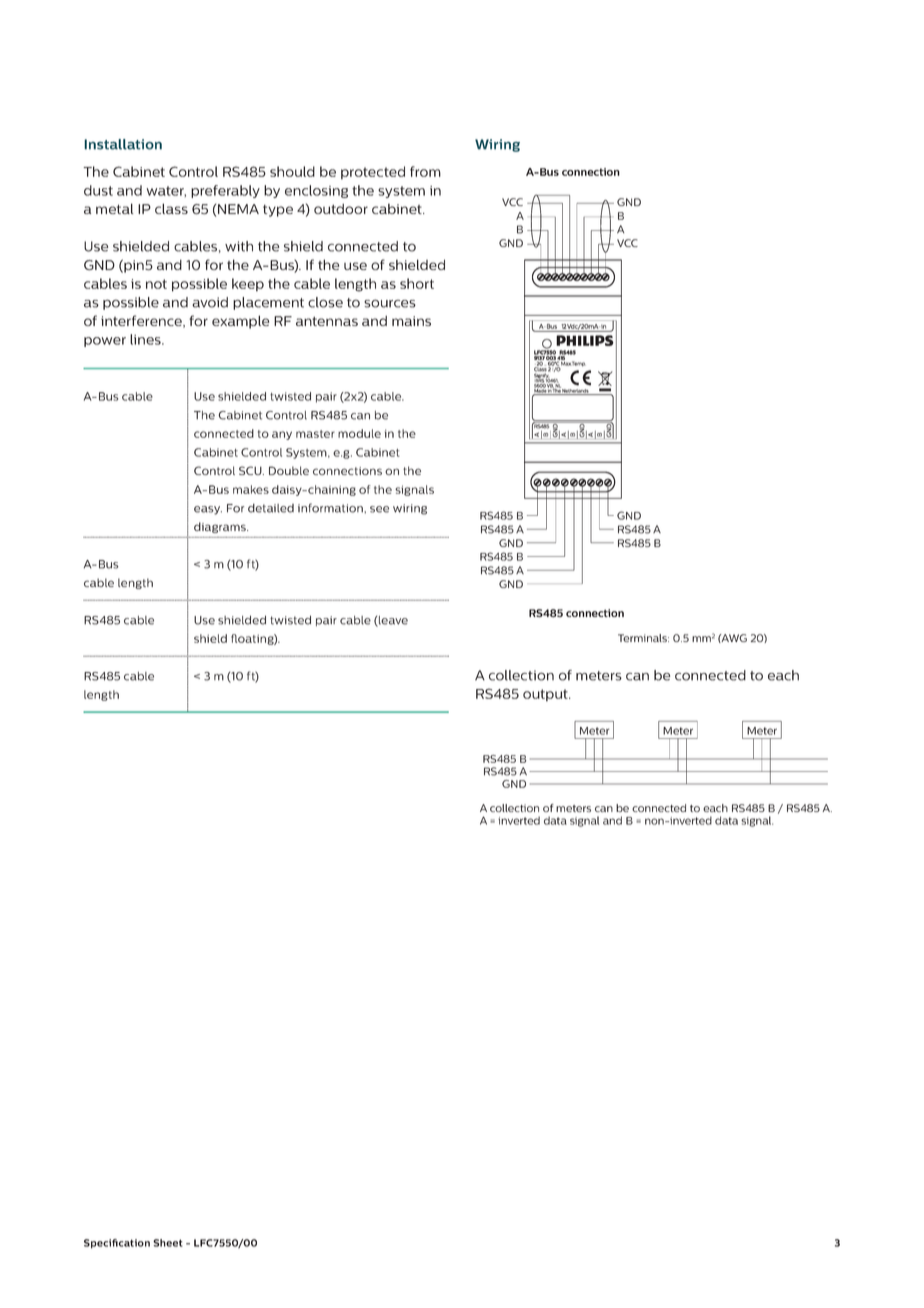 The height and width of the screenshot is (1308, 924). I want to click on output, so click(546, 695).
